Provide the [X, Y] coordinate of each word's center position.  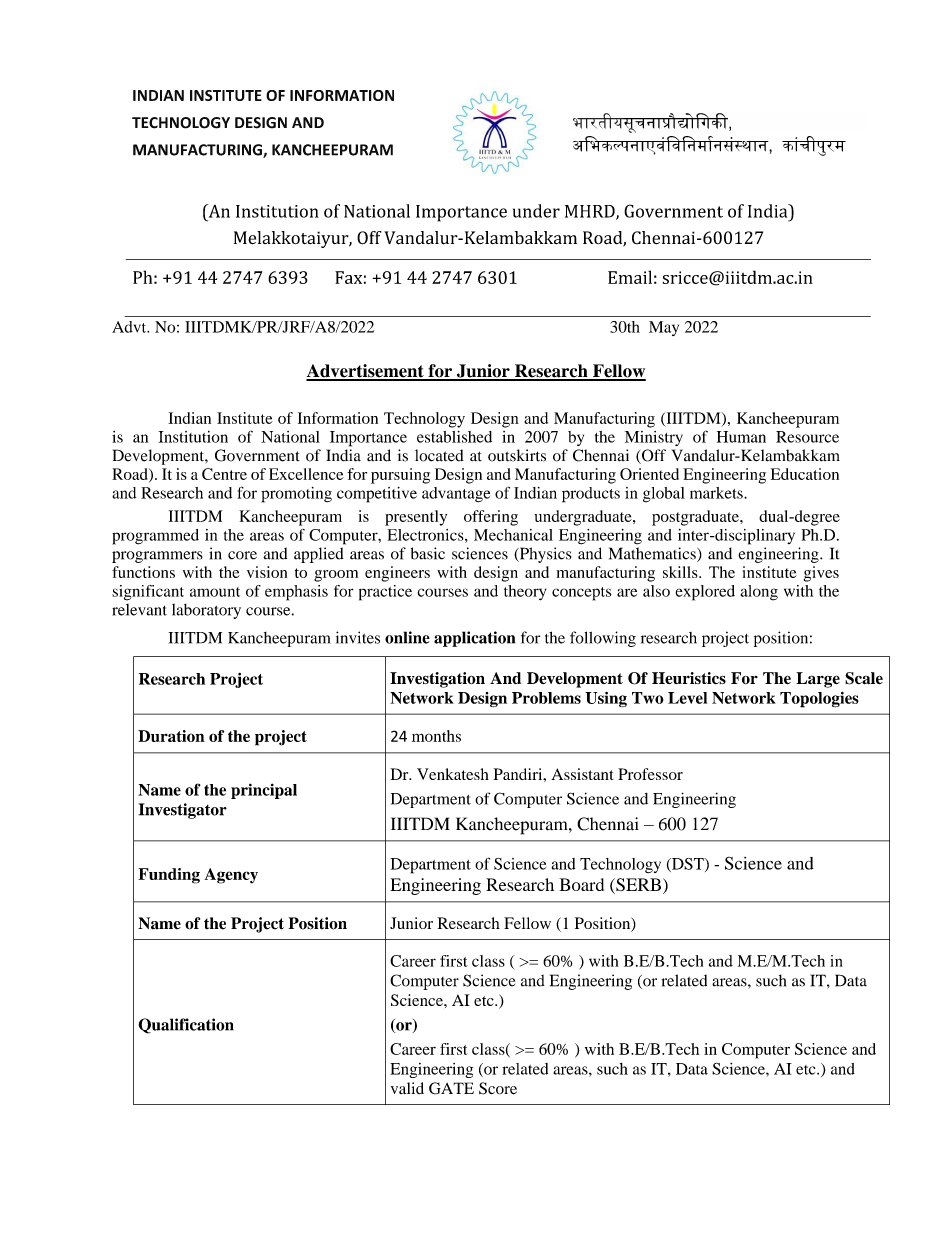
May [664, 328]
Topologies [819, 700]
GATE [451, 1088]
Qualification [186, 1026]
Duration [171, 736]
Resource [807, 437]
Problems [546, 698]
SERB [637, 886]
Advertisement [366, 372]
